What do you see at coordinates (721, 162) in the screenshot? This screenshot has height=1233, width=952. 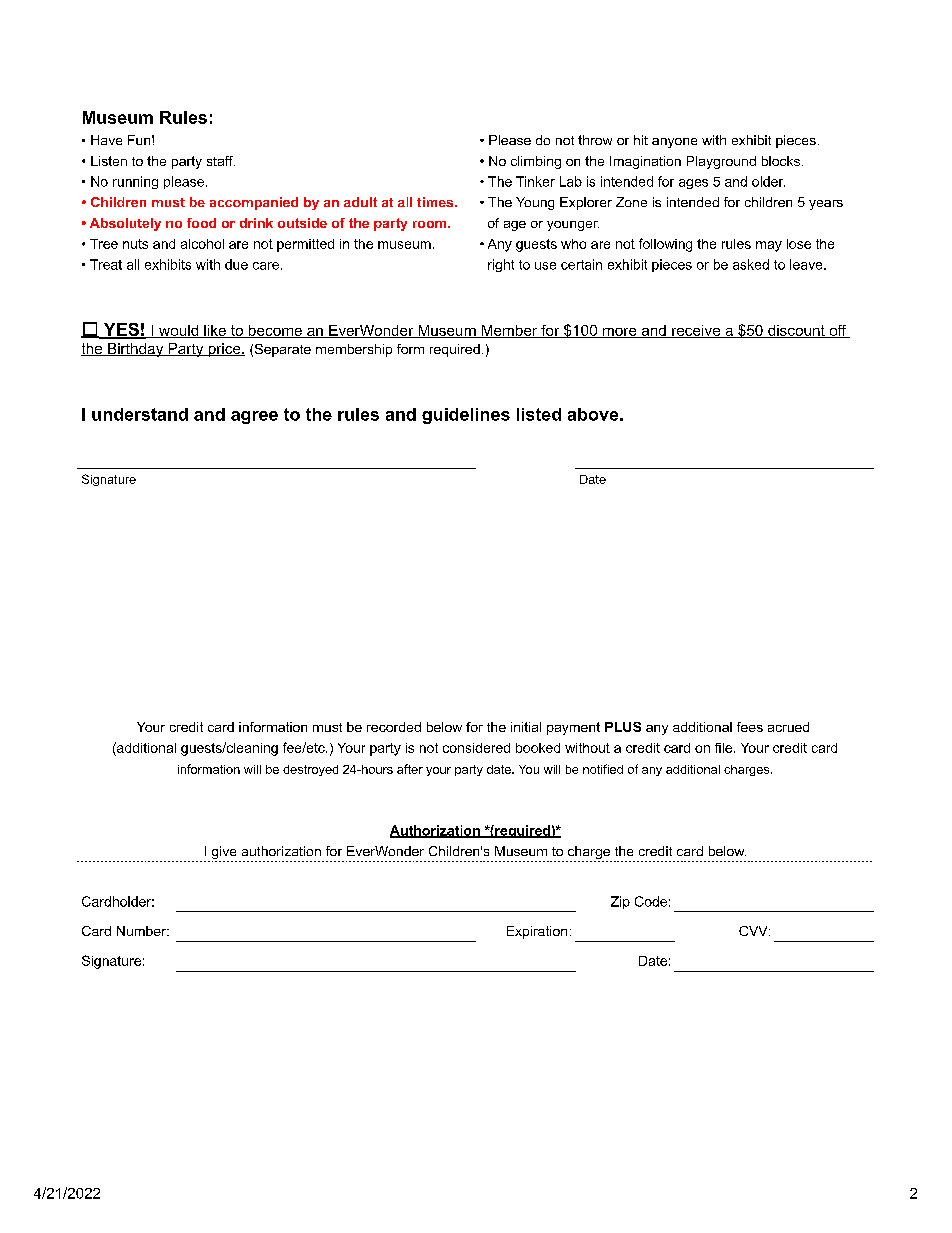 I see `Playground` at bounding box center [721, 162].
